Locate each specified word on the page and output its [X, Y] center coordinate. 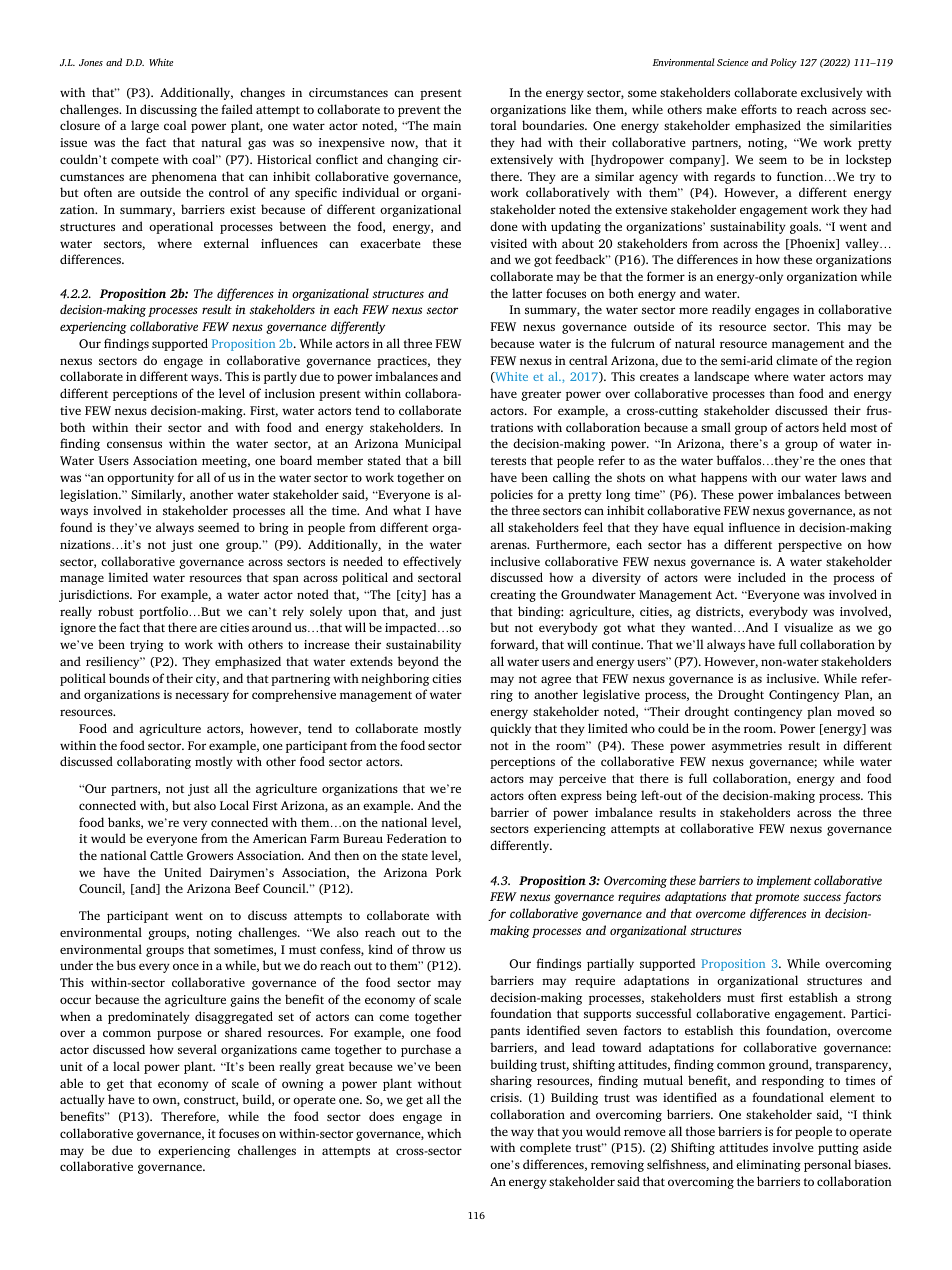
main [447, 125]
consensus [134, 444]
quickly [510, 729]
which [444, 1133]
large [145, 126]
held [834, 427]
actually [82, 1100]
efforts [759, 109]
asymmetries [747, 747]
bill [452, 460]
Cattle [166, 855]
